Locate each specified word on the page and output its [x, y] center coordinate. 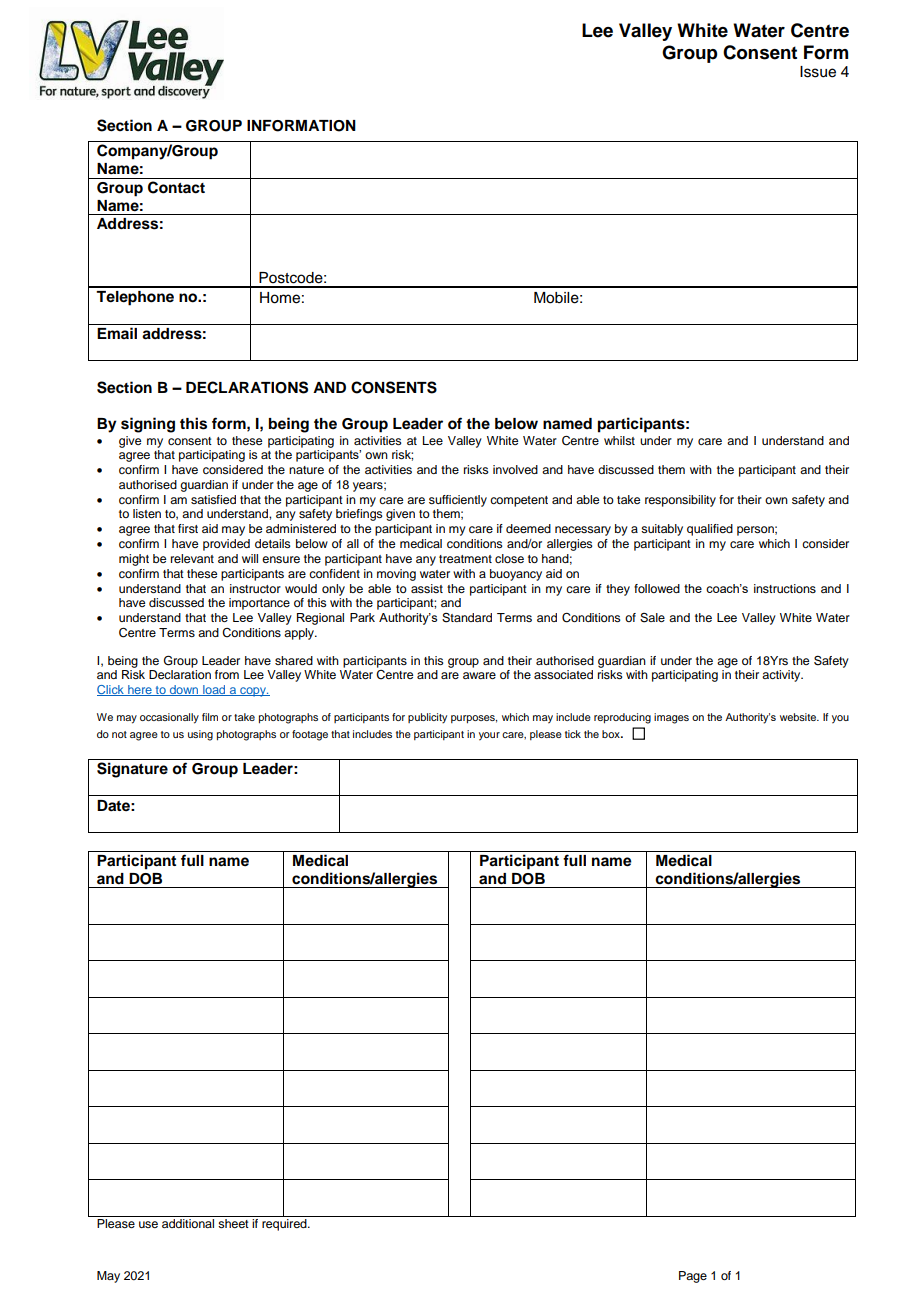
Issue [818, 72]
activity [782, 676]
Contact [176, 187]
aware [479, 675]
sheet [233, 1223]
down [184, 690]
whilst [619, 440]
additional [188, 1223]
